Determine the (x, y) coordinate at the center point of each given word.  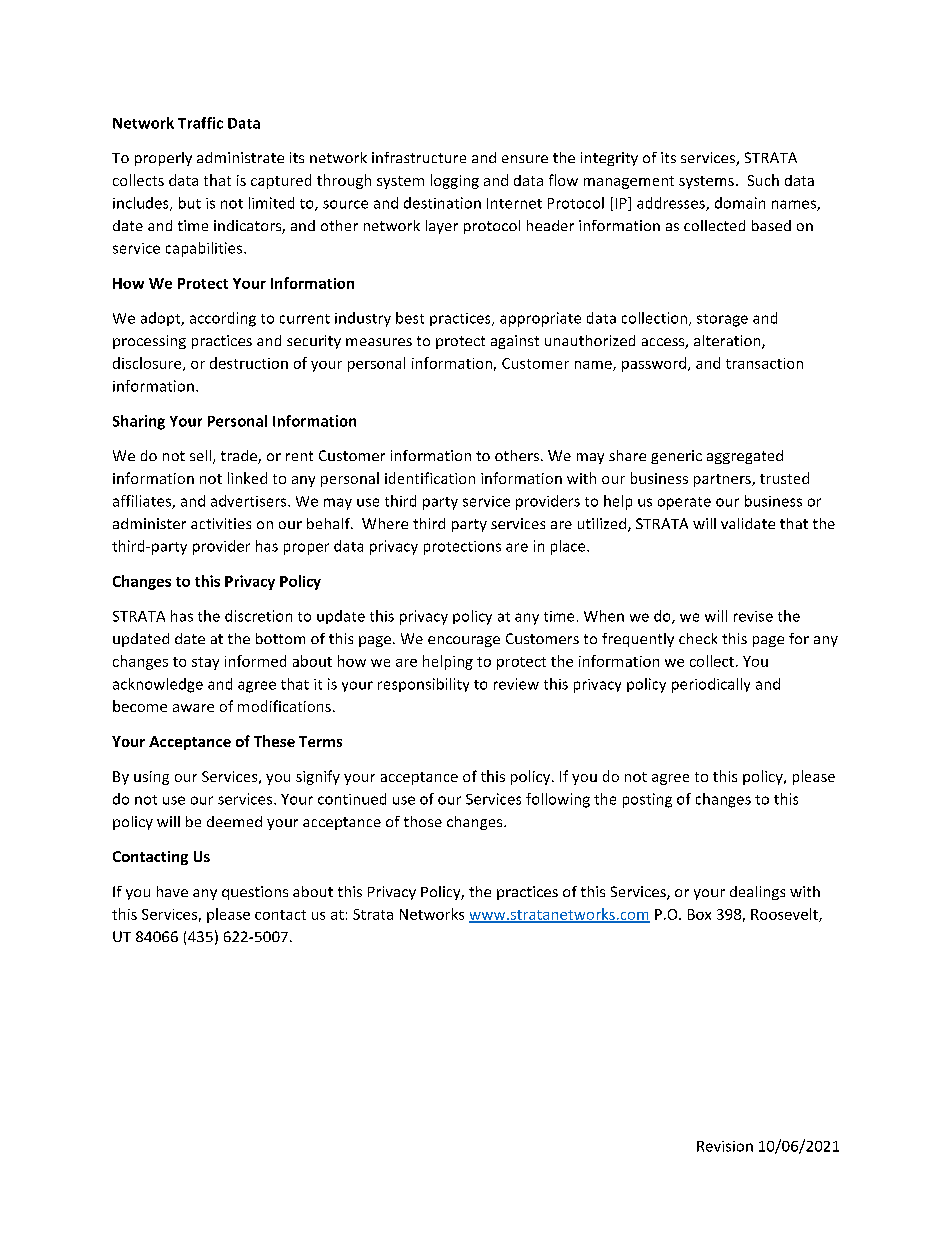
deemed (234, 821)
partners (723, 480)
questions (255, 893)
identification (430, 478)
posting (647, 800)
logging (455, 181)
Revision (725, 1146)
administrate (240, 157)
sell (202, 457)
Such (763, 180)
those (423, 821)
